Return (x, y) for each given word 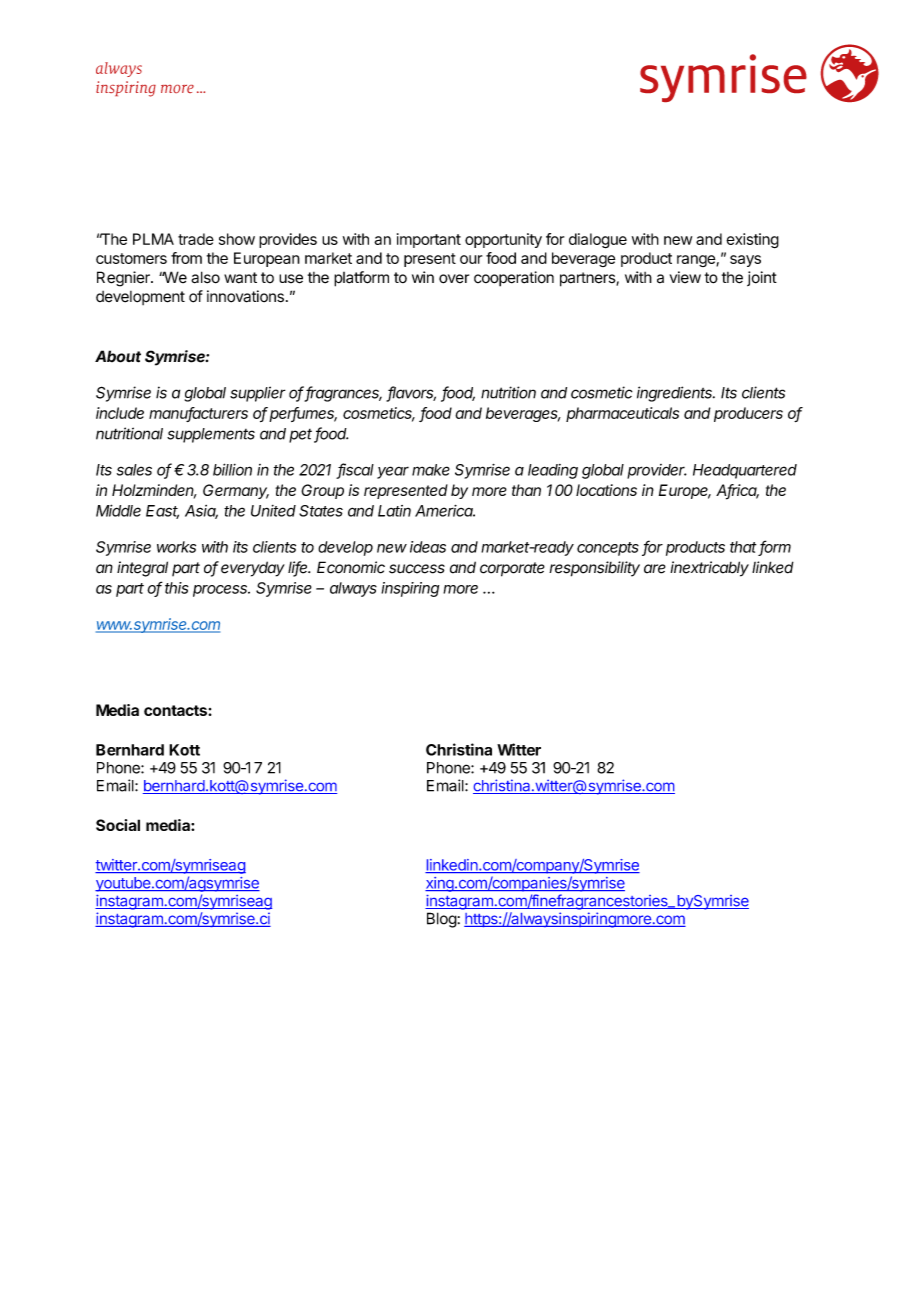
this (177, 588)
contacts (176, 710)
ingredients (676, 394)
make (431, 470)
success (417, 569)
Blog (442, 920)
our (471, 259)
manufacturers (198, 414)
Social (118, 825)
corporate (512, 569)
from (186, 258)
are (655, 569)
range (697, 261)
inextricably (709, 569)
